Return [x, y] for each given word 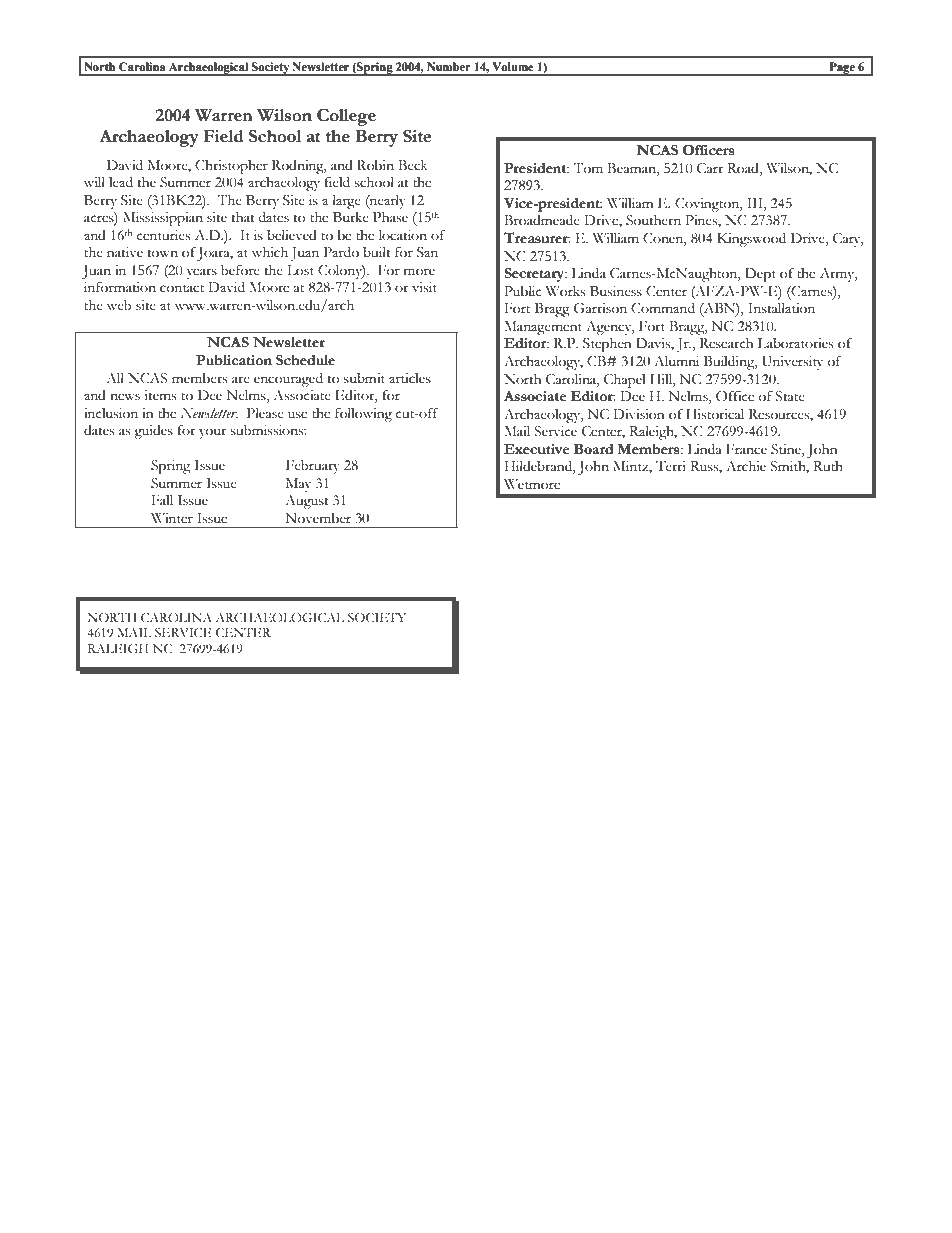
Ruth [828, 466]
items [160, 395]
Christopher [231, 167]
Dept [760, 275]
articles [410, 378]
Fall [162, 500]
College [346, 117]
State [790, 396]
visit [424, 287]
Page [842, 69]
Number [449, 66]
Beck [413, 165]
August [307, 502]
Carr [710, 168]
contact [182, 288]
